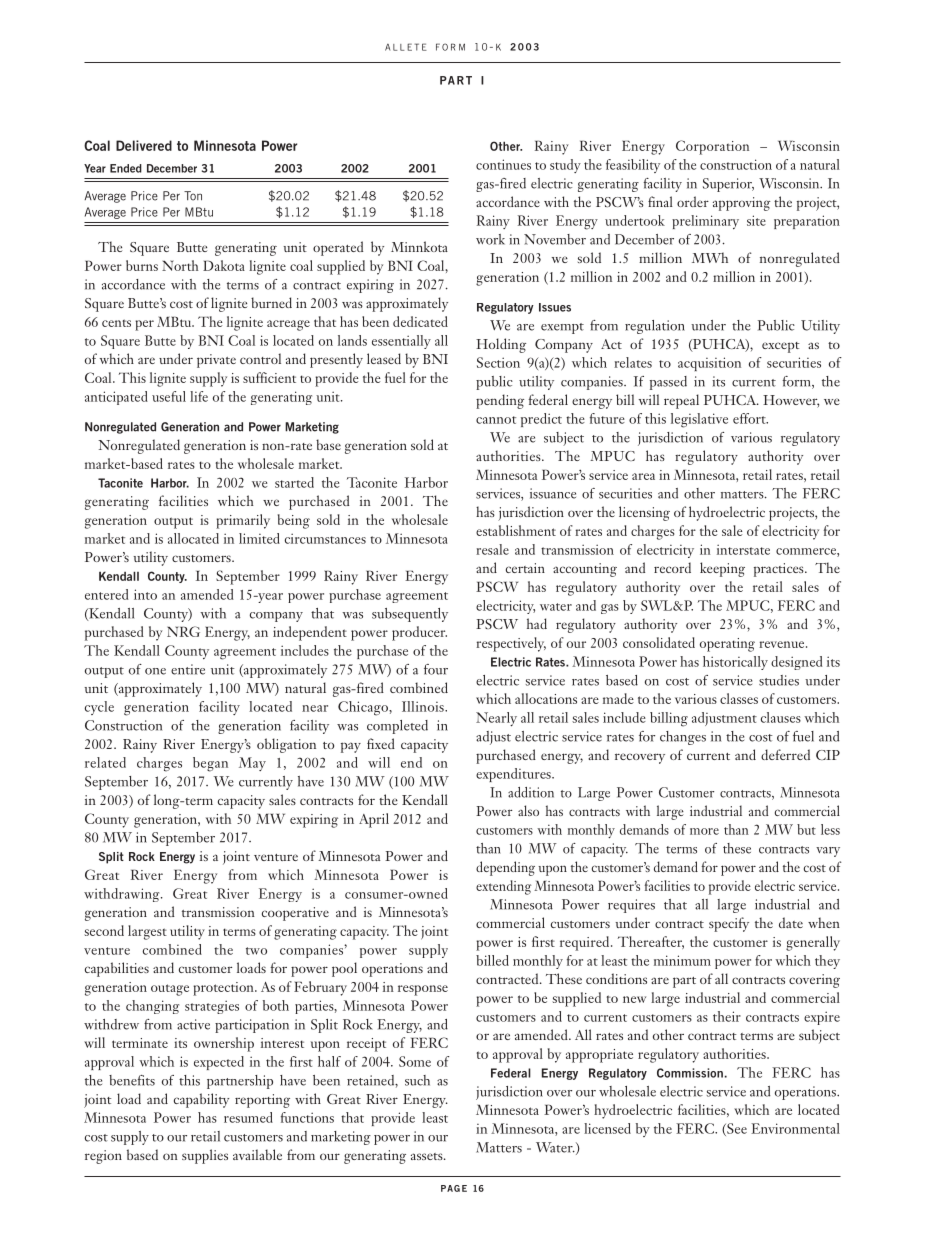 Image resolution: width=952 pixels, height=1233 pixels. I want to click on Ton, so click(193, 196).
